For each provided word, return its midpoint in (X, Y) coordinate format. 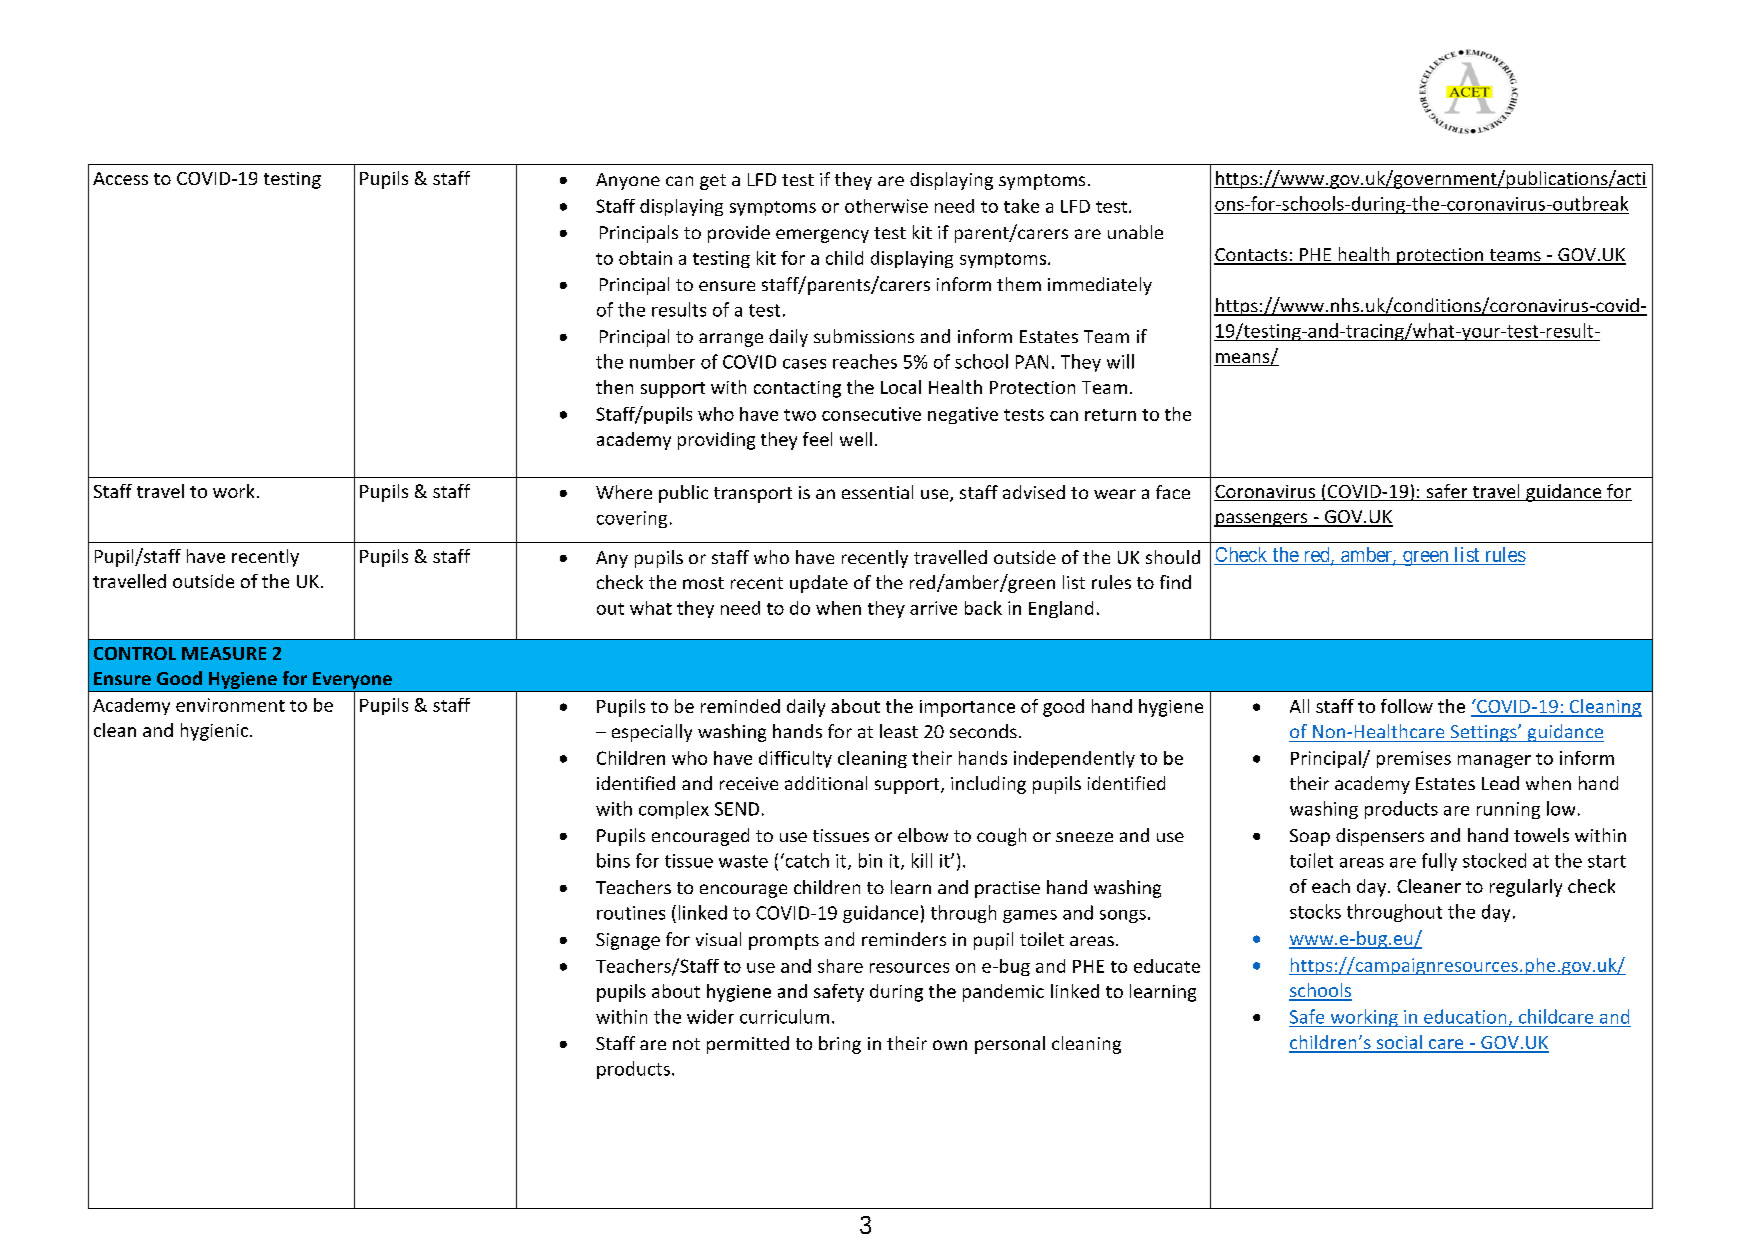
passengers (1262, 520)
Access (120, 178)
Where (624, 492)
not (686, 1044)
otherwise (886, 206)
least (899, 731)
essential (877, 492)
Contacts (1252, 256)
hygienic (216, 732)
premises (1414, 759)
